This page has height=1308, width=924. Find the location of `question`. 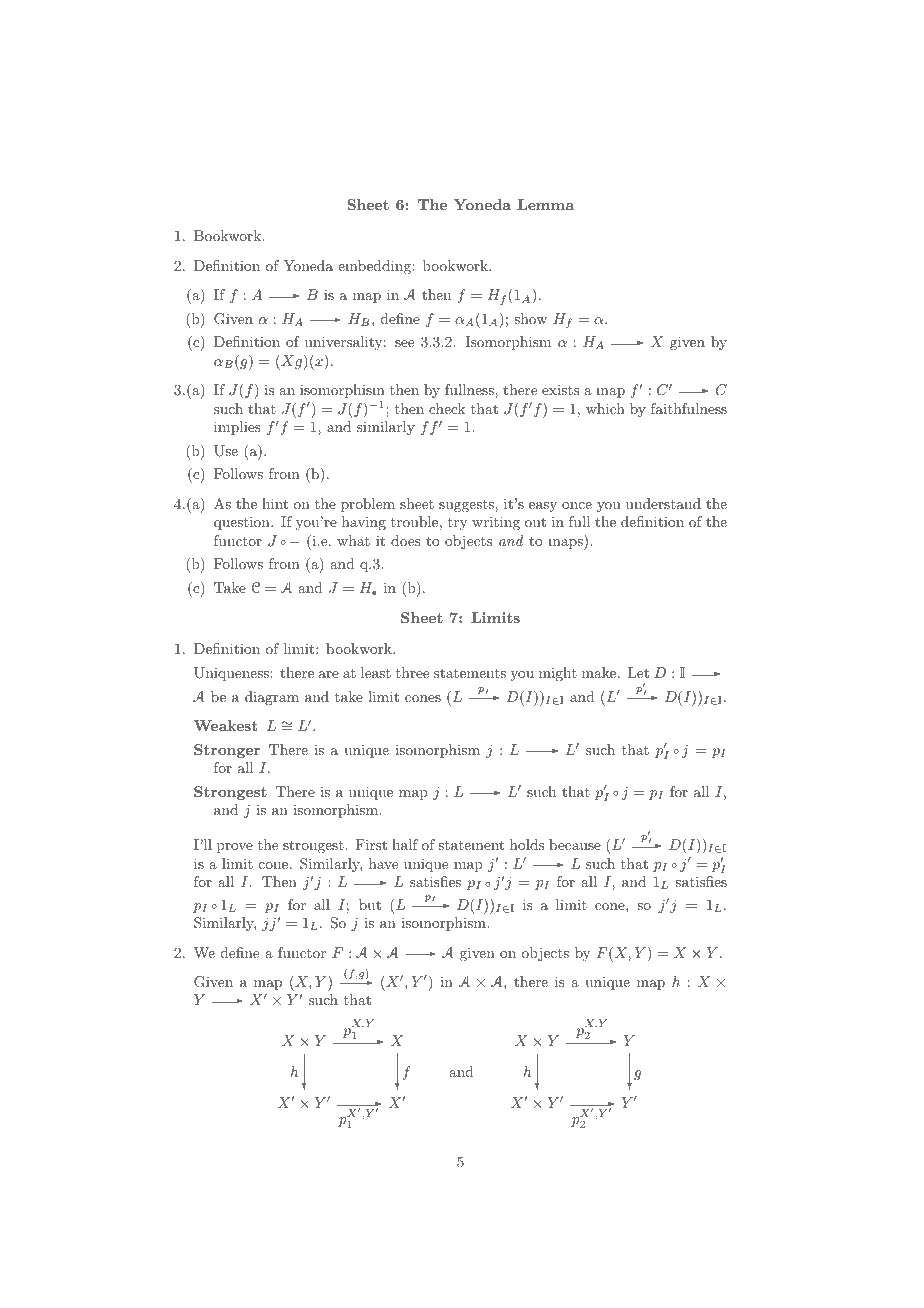

question is located at coordinates (243, 523).
